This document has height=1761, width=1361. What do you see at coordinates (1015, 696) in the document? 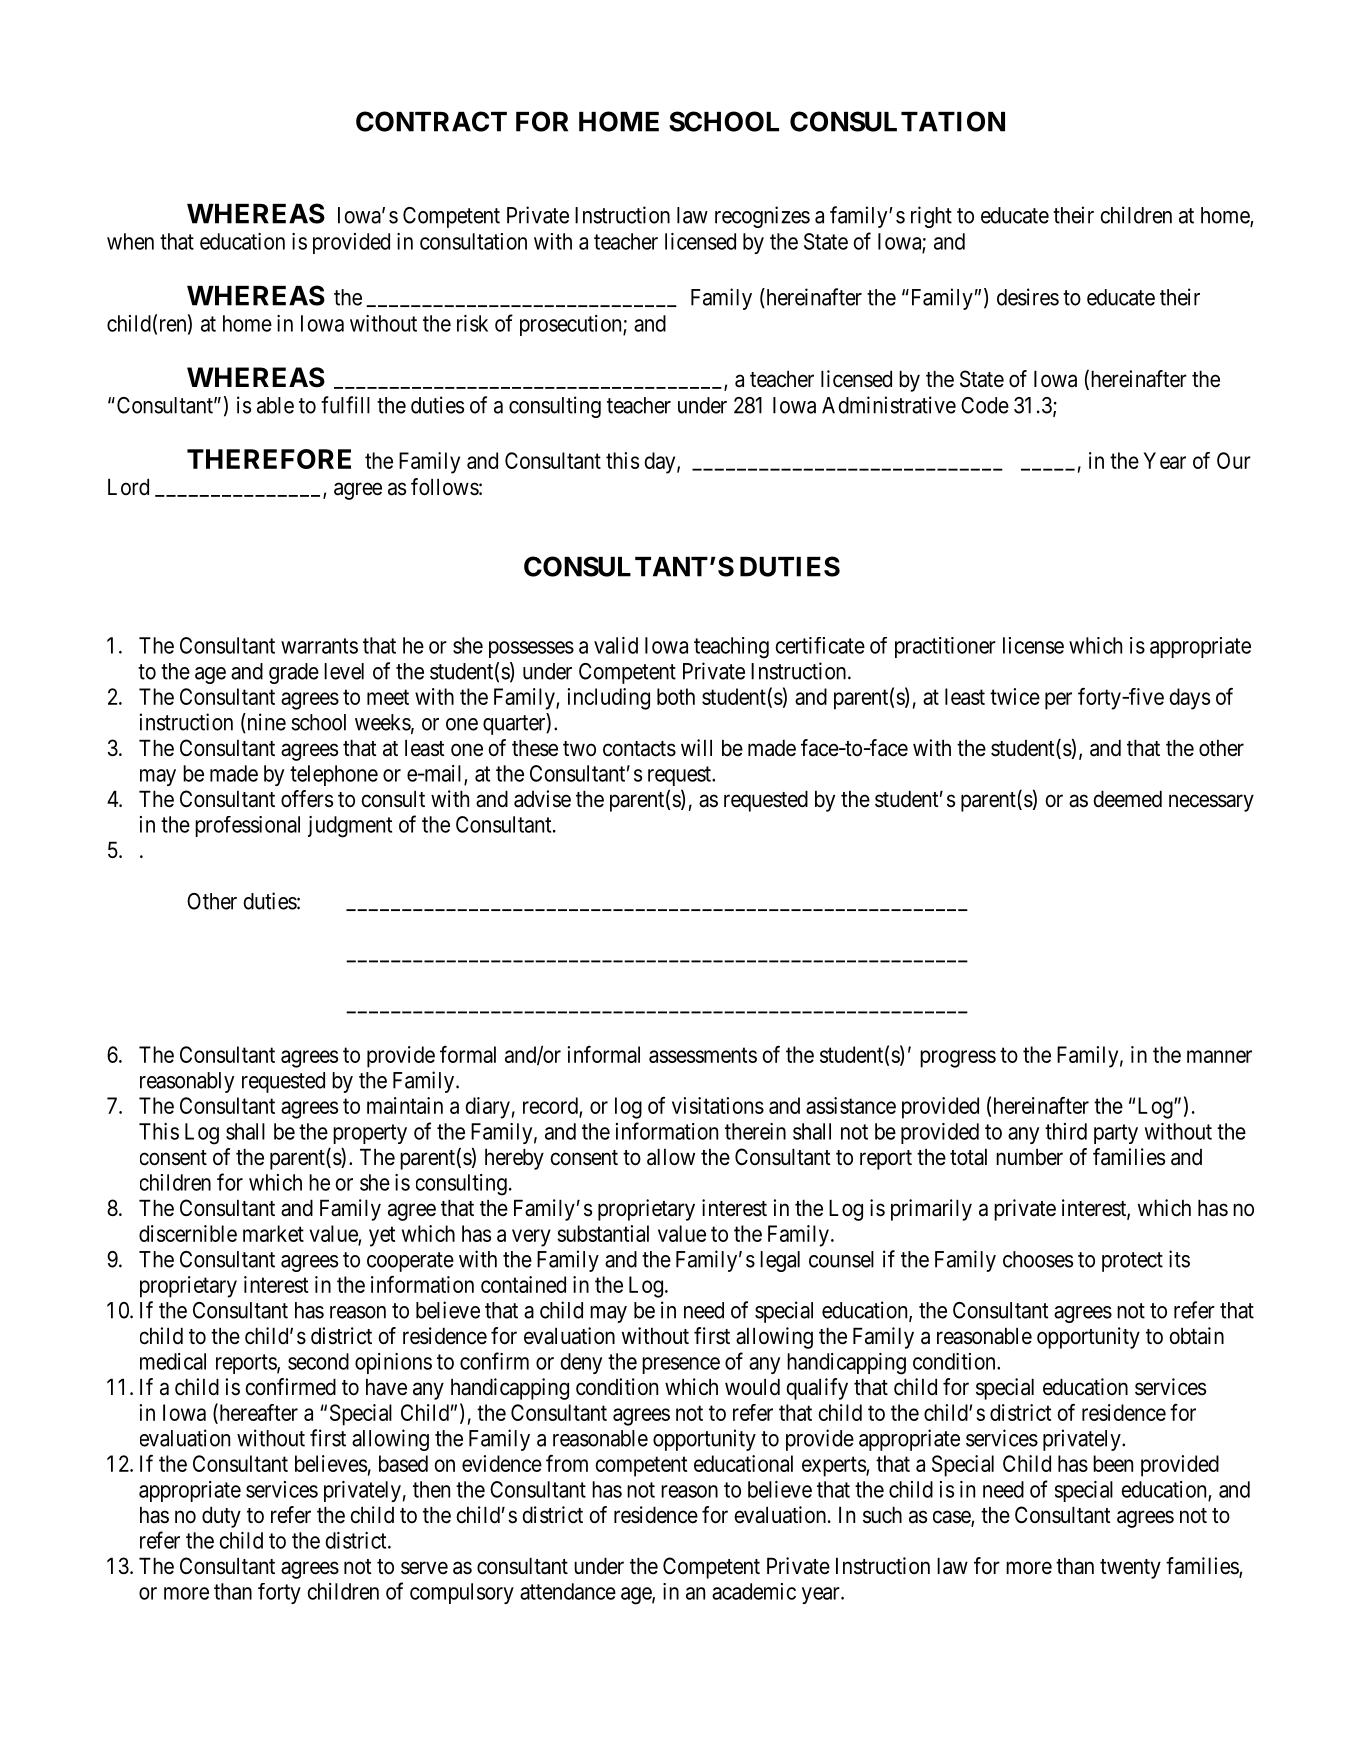
I see `twice` at bounding box center [1015, 696].
